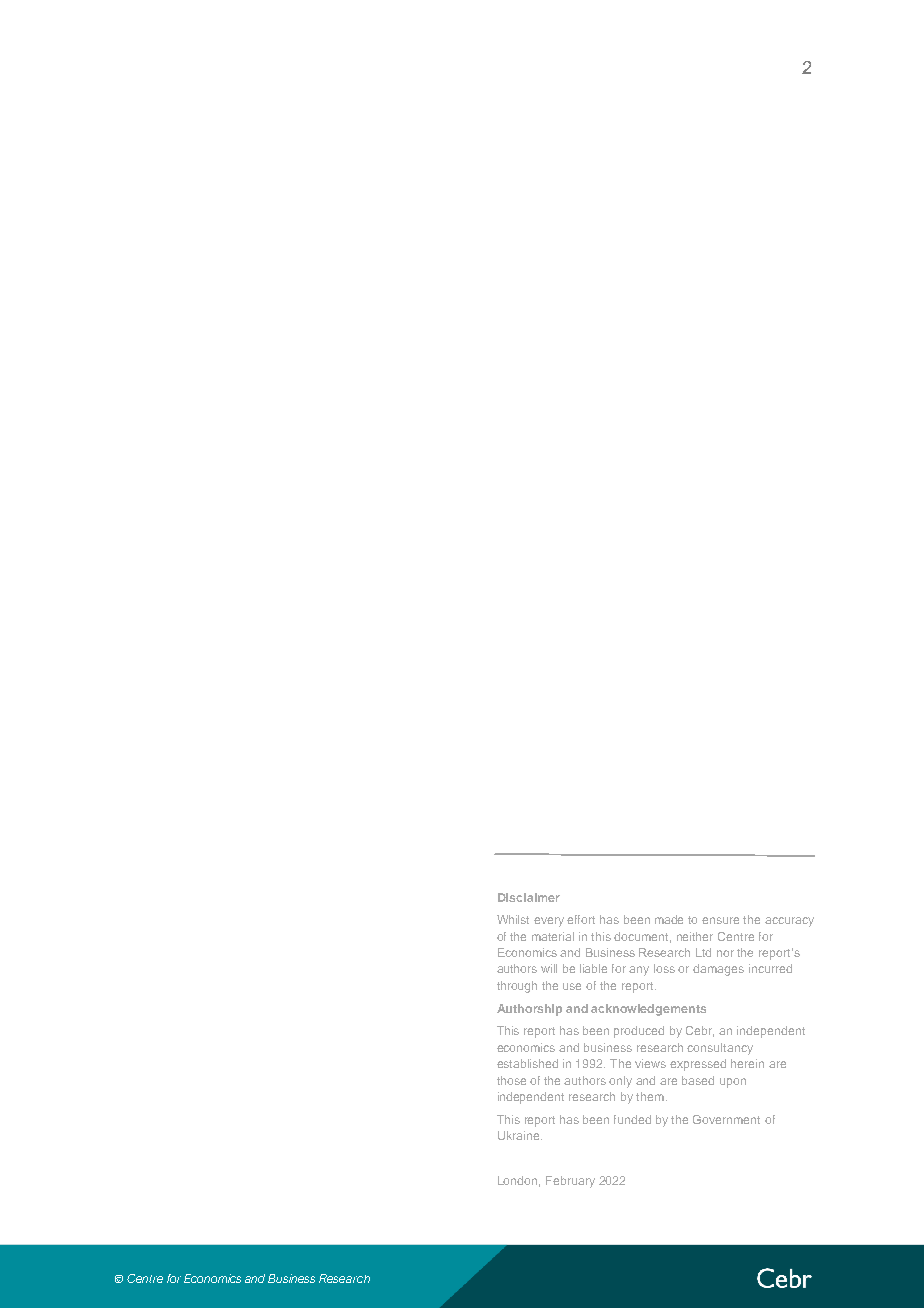 The height and width of the screenshot is (1308, 924). I want to click on established, so click(527, 1063).
